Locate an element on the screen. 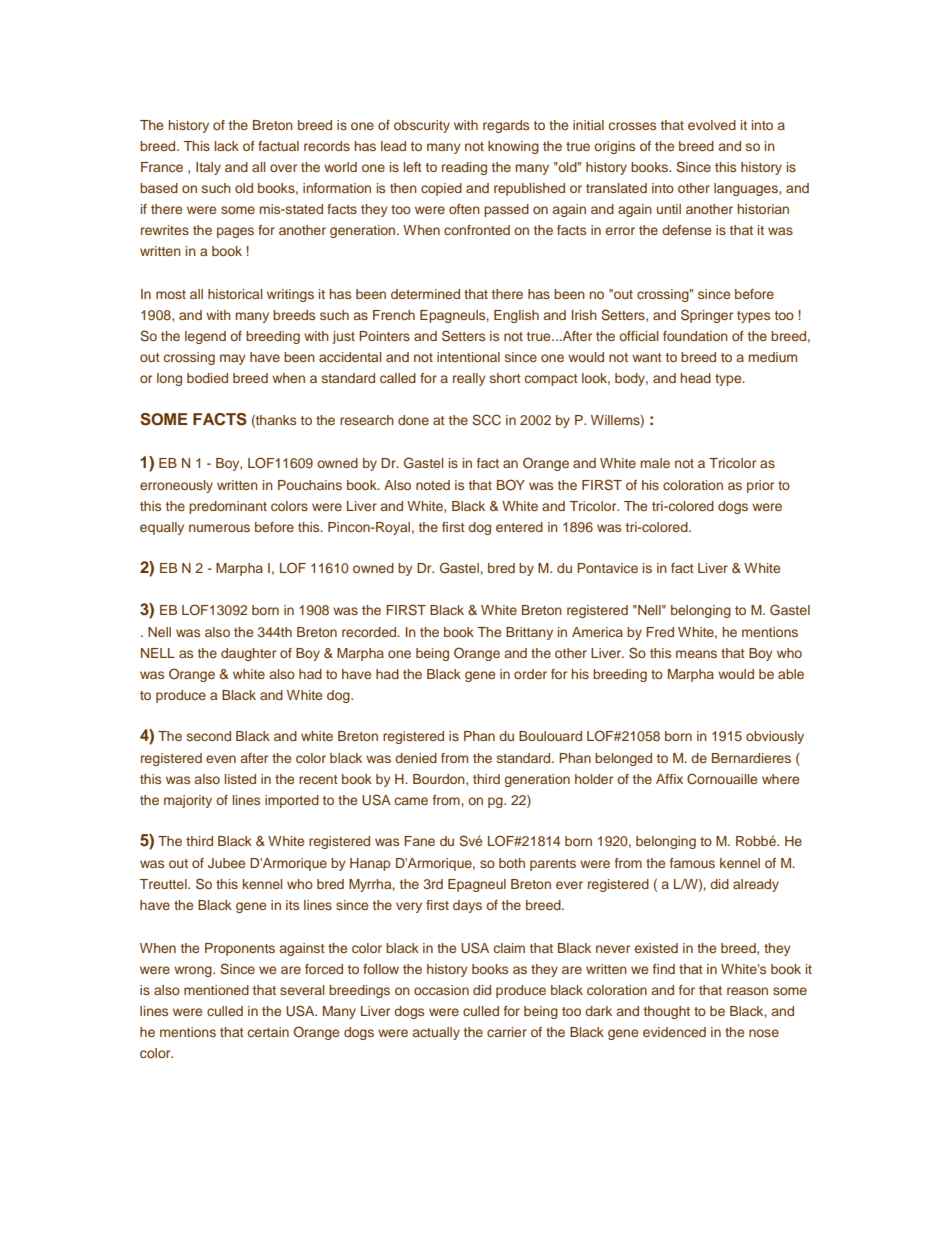 Image resolution: width=952 pixels, height=1233 pixels. Fred is located at coordinates (660, 632).
